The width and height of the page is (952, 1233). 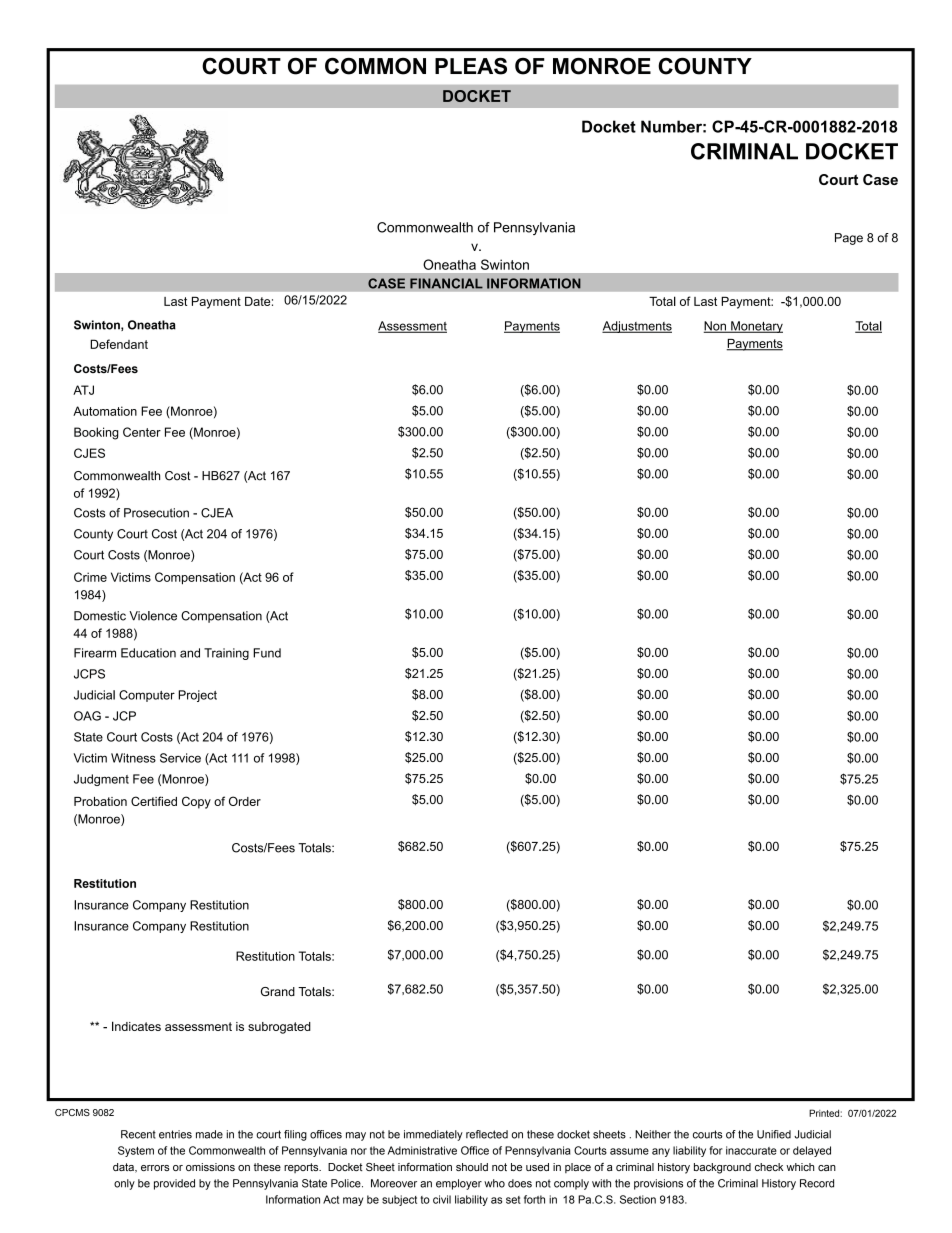 What do you see at coordinates (245, 801) in the page?
I see `Order` at bounding box center [245, 801].
